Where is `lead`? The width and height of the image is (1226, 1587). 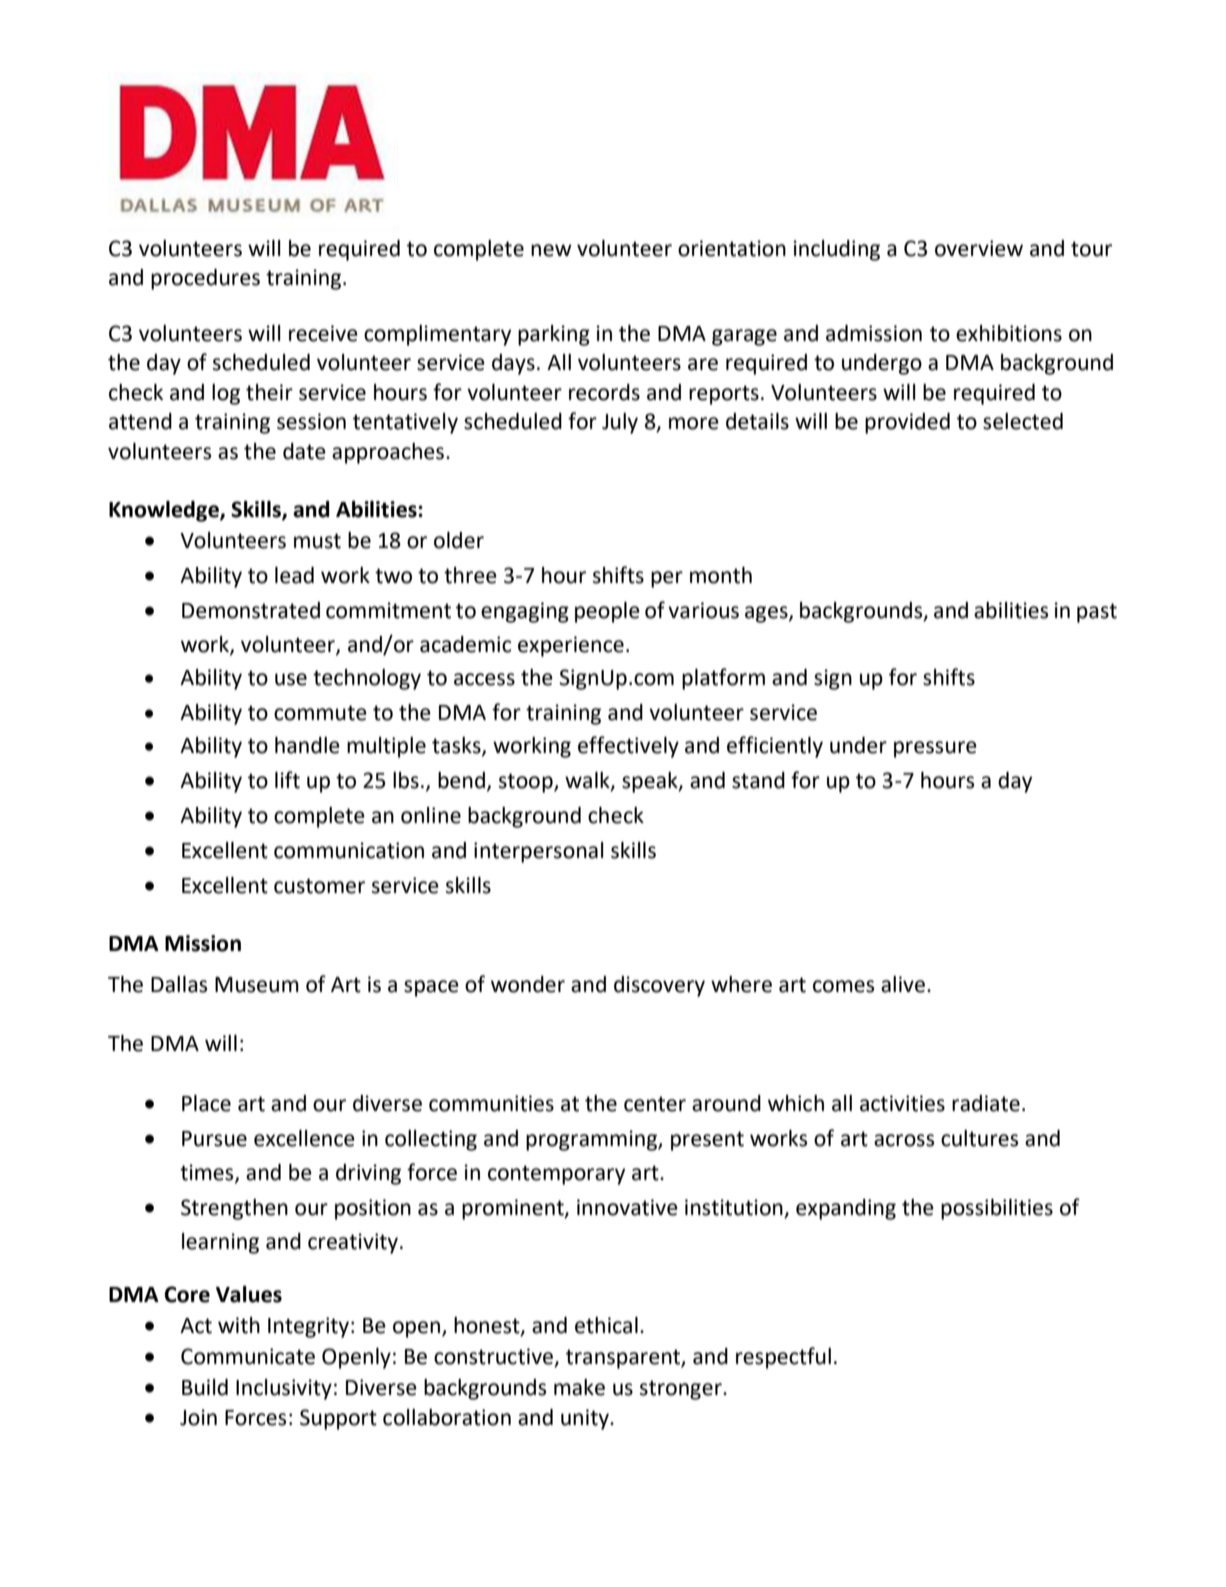
lead is located at coordinates (294, 575).
